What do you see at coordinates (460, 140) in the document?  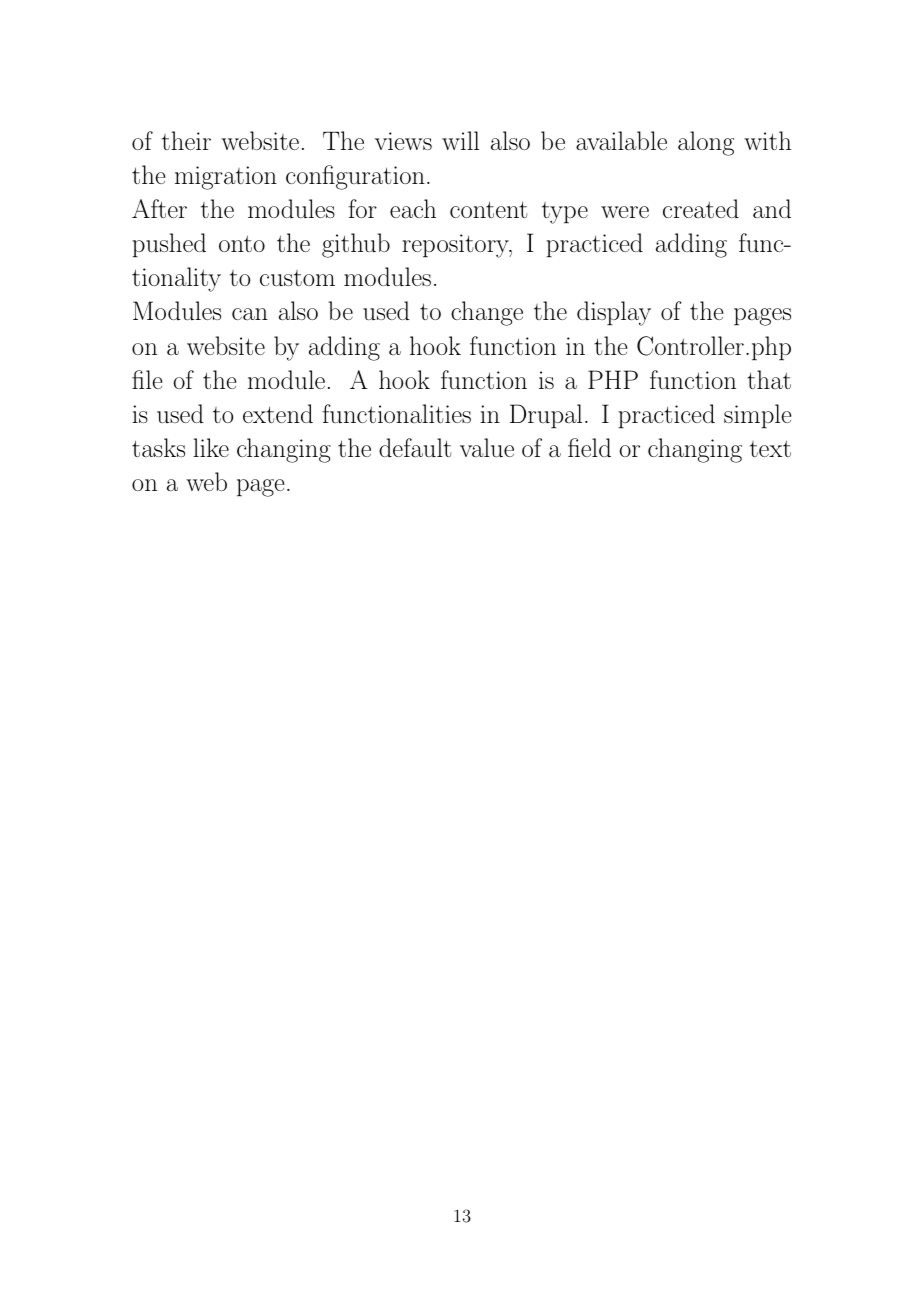 I see `will` at bounding box center [460, 140].
